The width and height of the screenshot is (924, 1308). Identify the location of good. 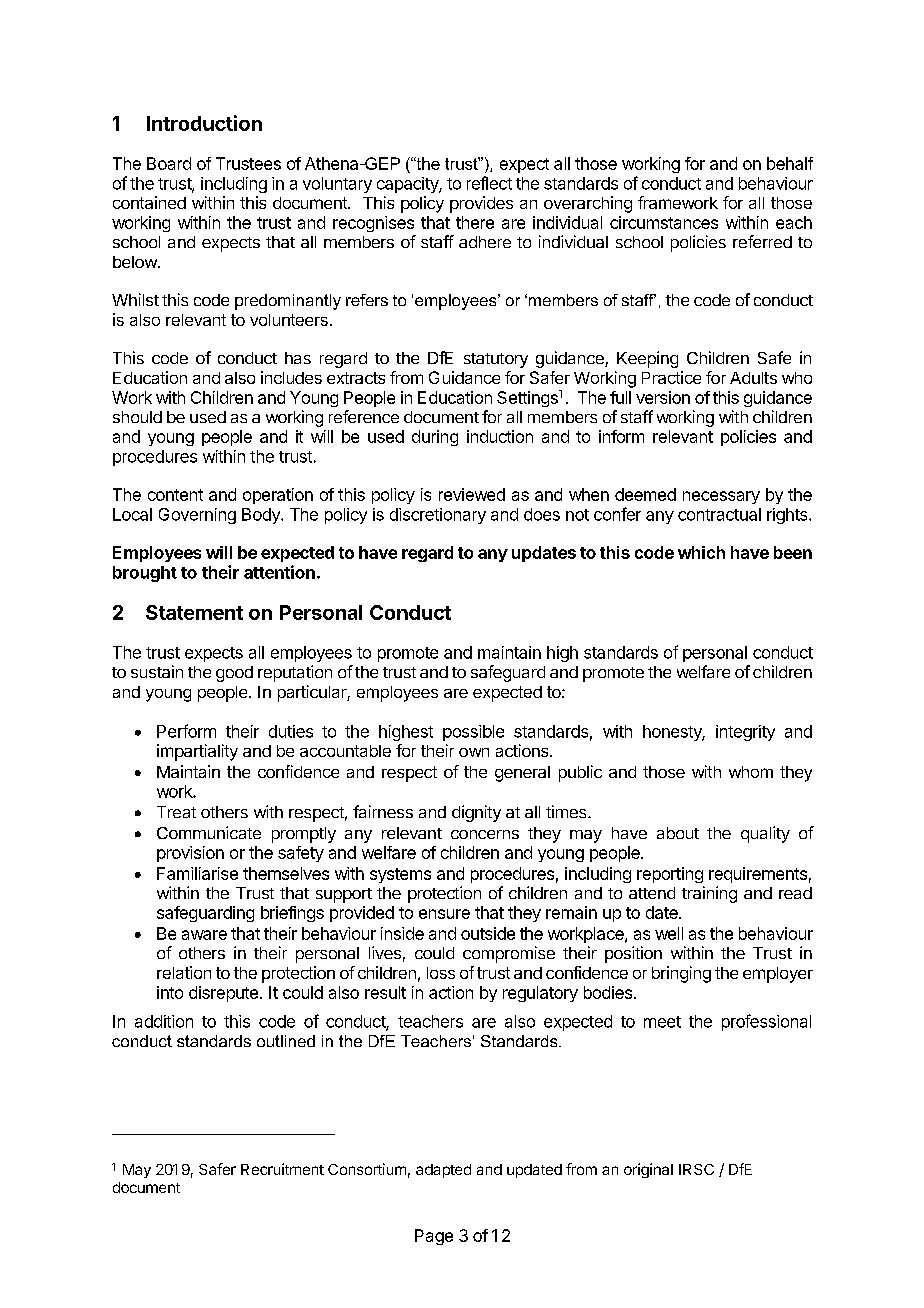
(234, 674).
